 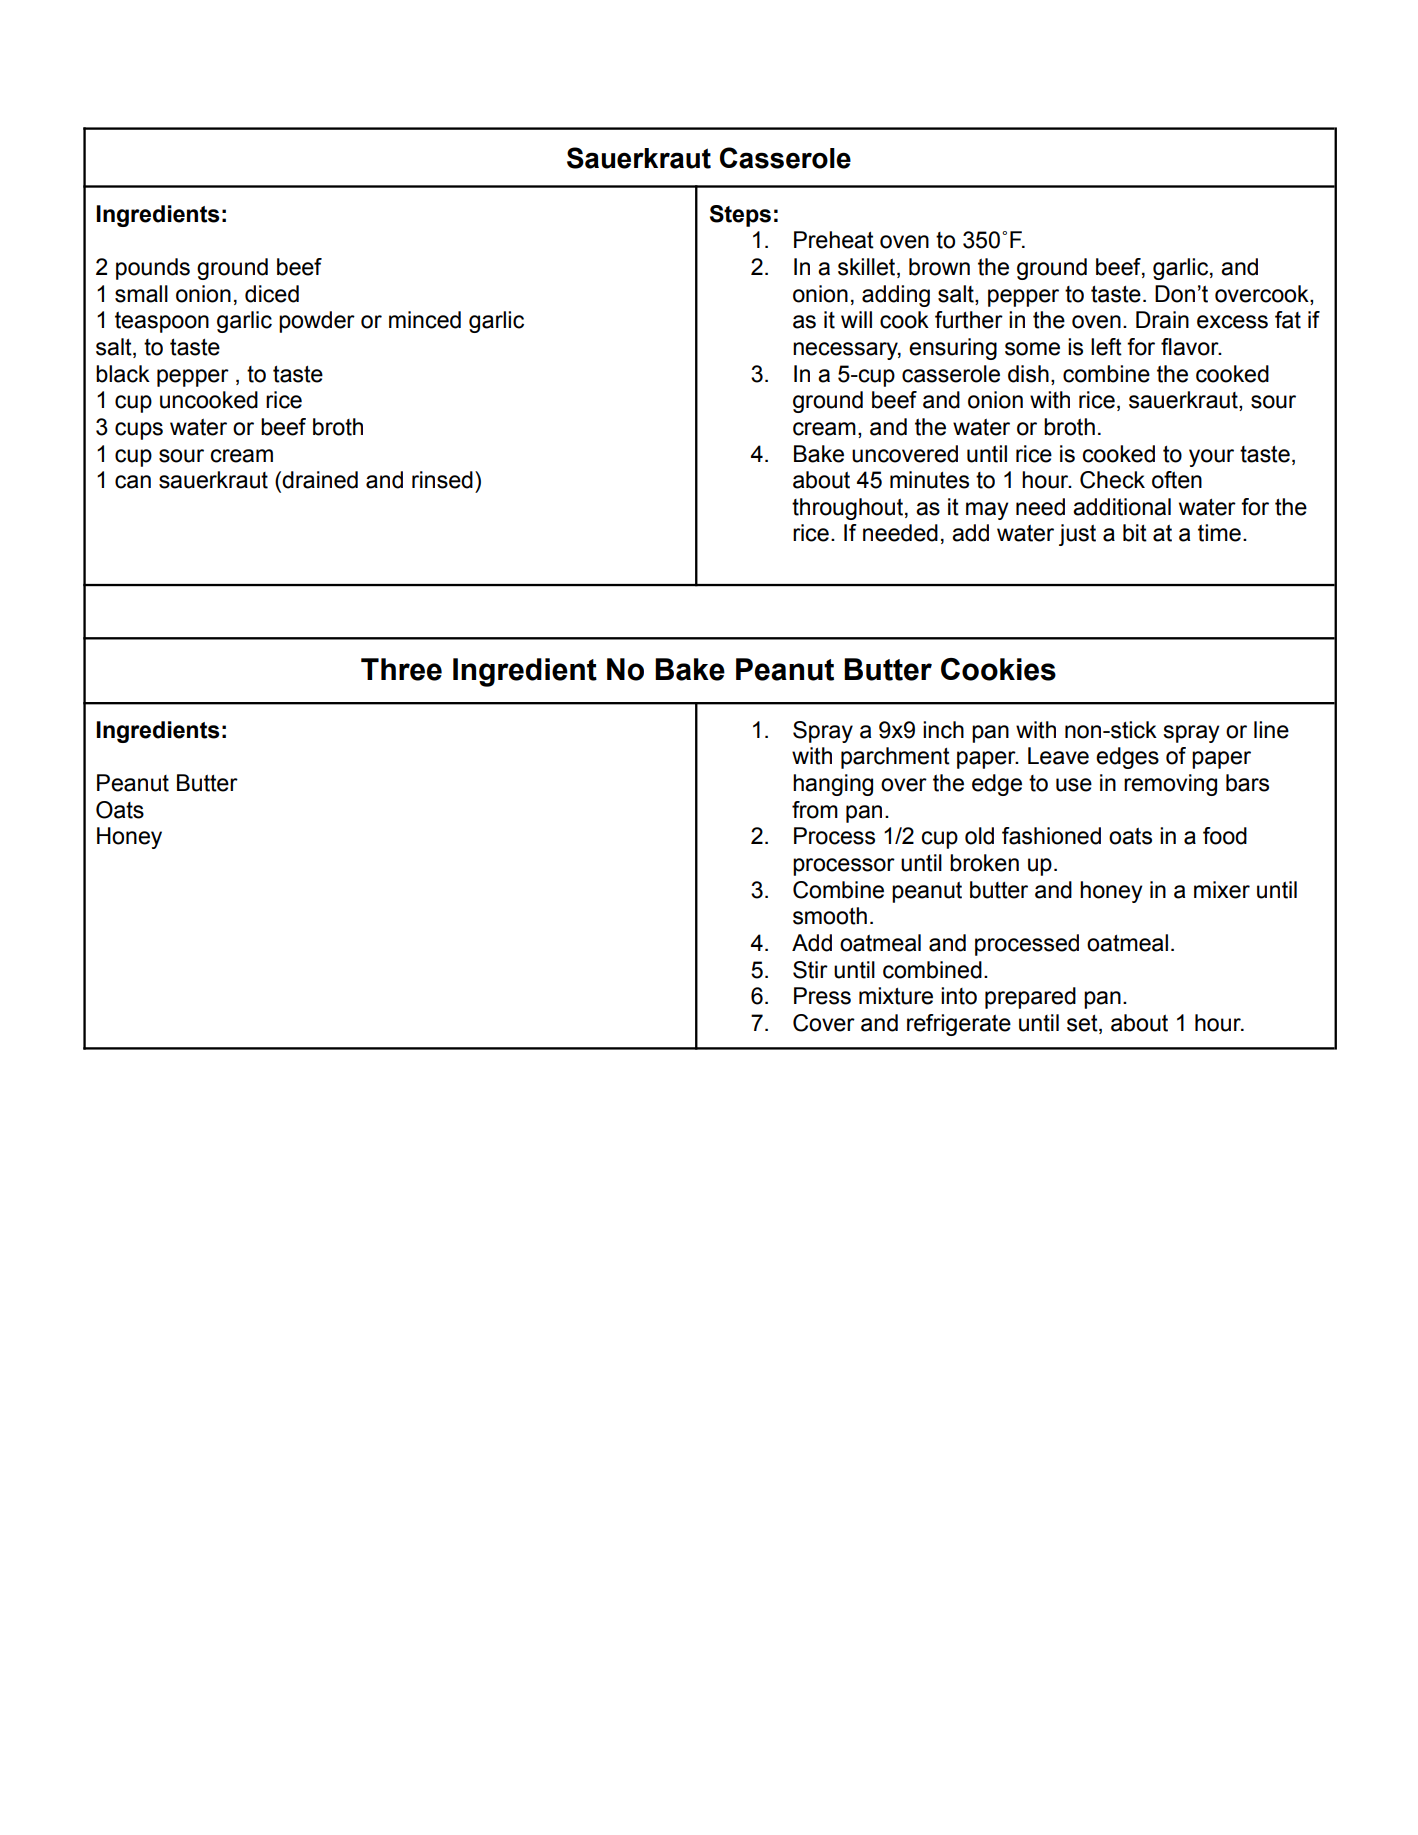 I want to click on dish, so click(x=1028, y=374).
